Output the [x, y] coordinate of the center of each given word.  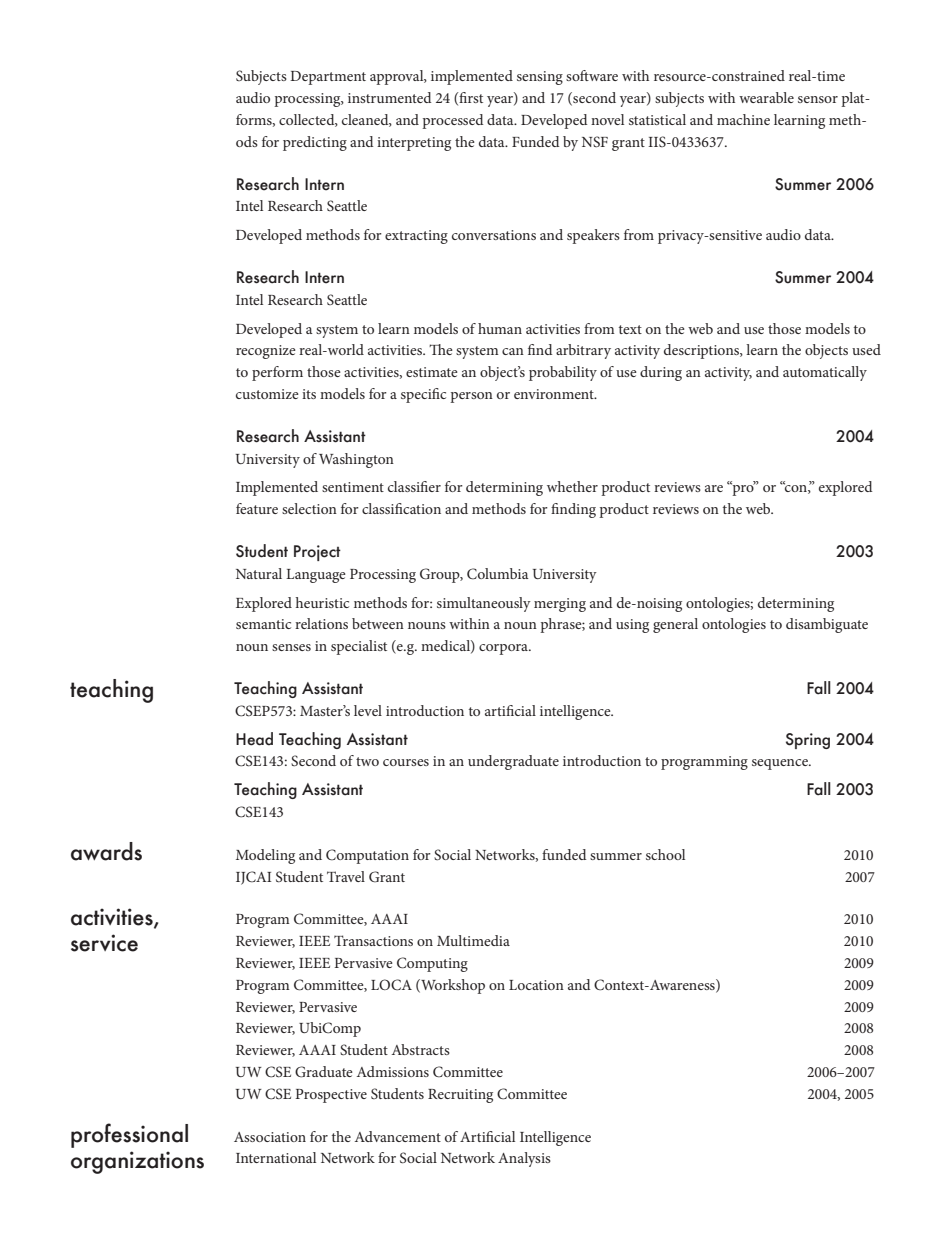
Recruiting [460, 1096]
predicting [315, 143]
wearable [766, 97]
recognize [266, 352]
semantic [263, 624]
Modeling [265, 856]
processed [452, 121]
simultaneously [484, 604]
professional [129, 1135]
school [665, 854]
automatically [825, 373]
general [675, 625]
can [513, 351]
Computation [367, 856]
